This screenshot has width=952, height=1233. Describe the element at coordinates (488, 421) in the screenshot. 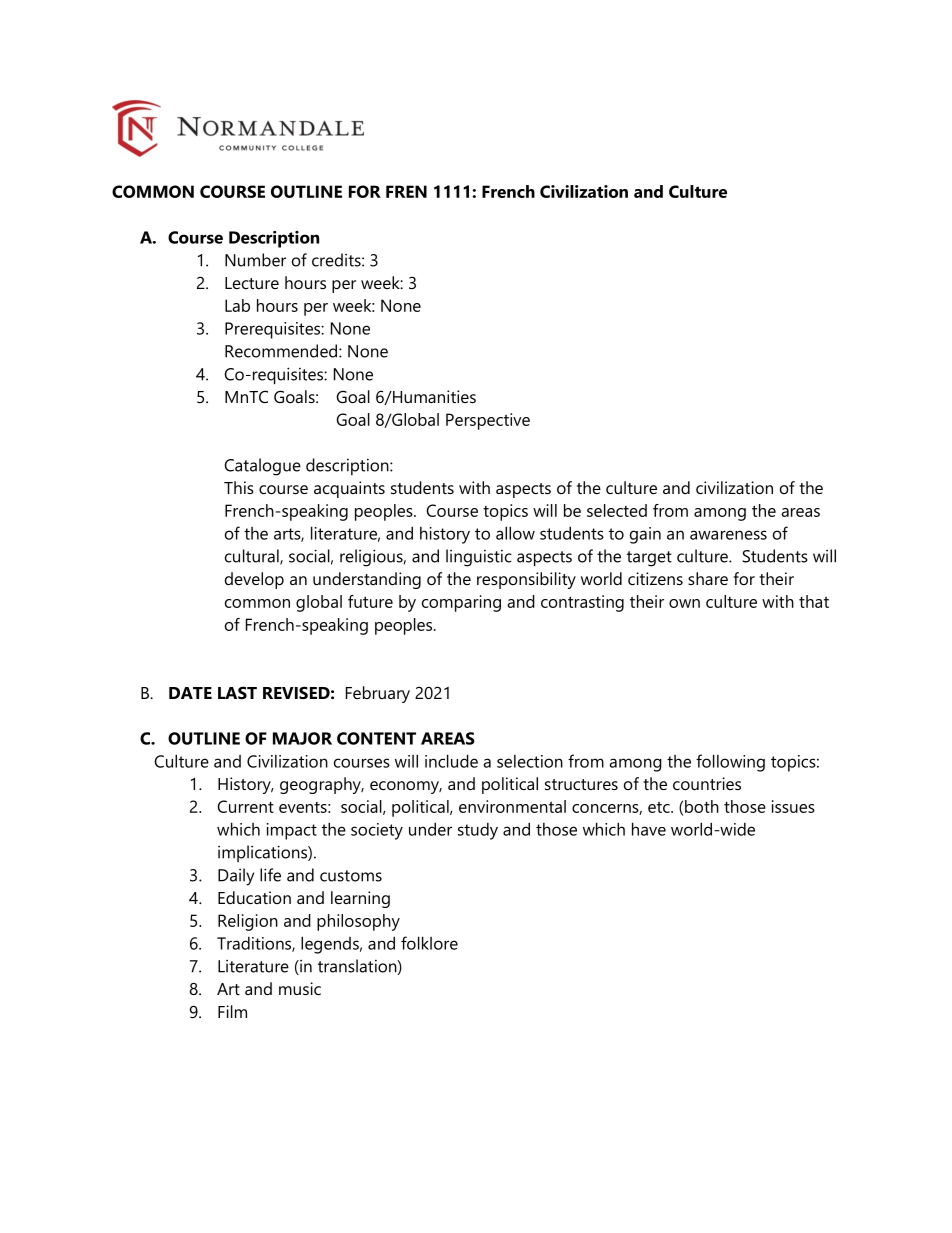

I see `Perspective` at that location.
